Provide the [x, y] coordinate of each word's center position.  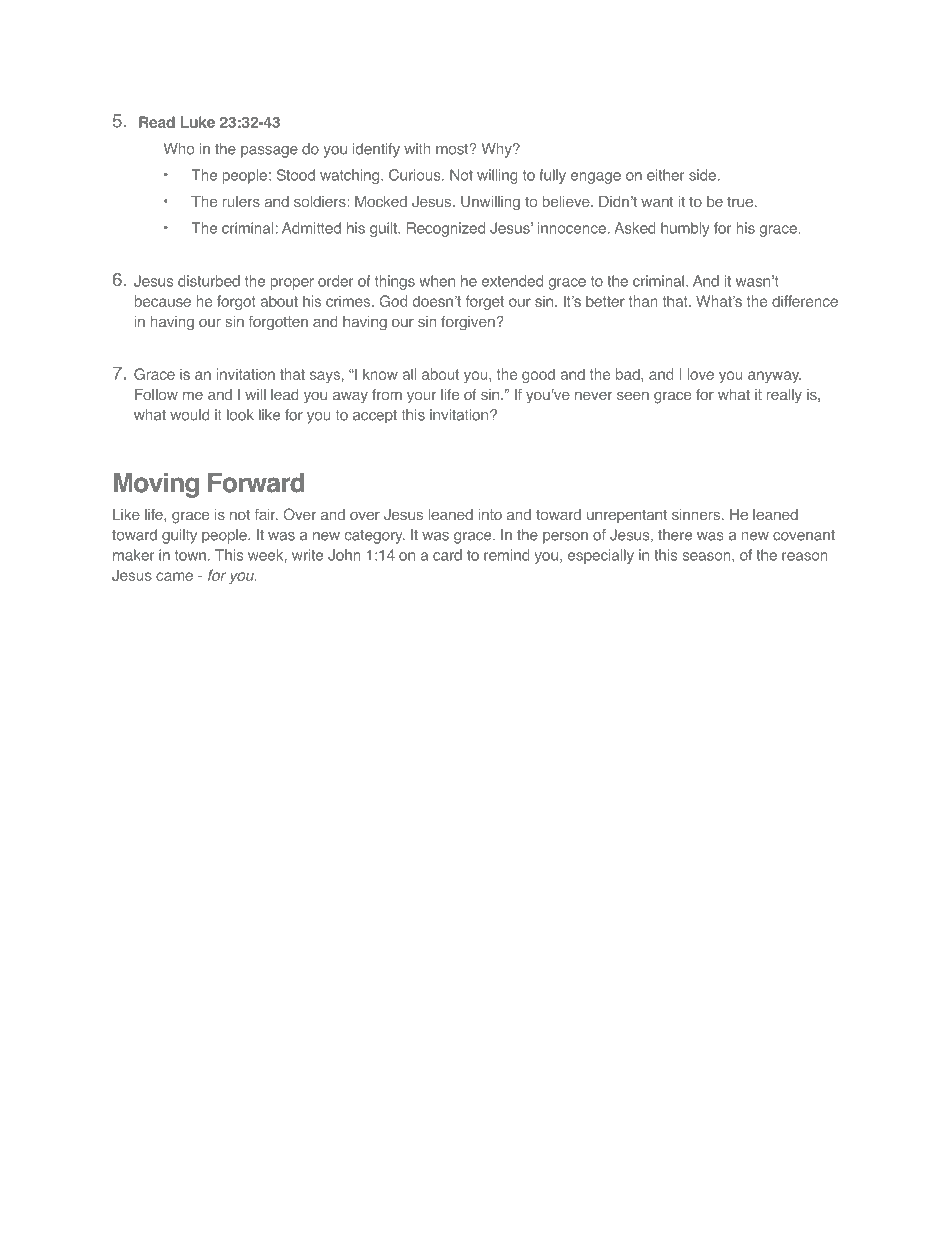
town [190, 555]
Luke [197, 122]
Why [497, 150]
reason [805, 556]
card [447, 555]
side [704, 175]
